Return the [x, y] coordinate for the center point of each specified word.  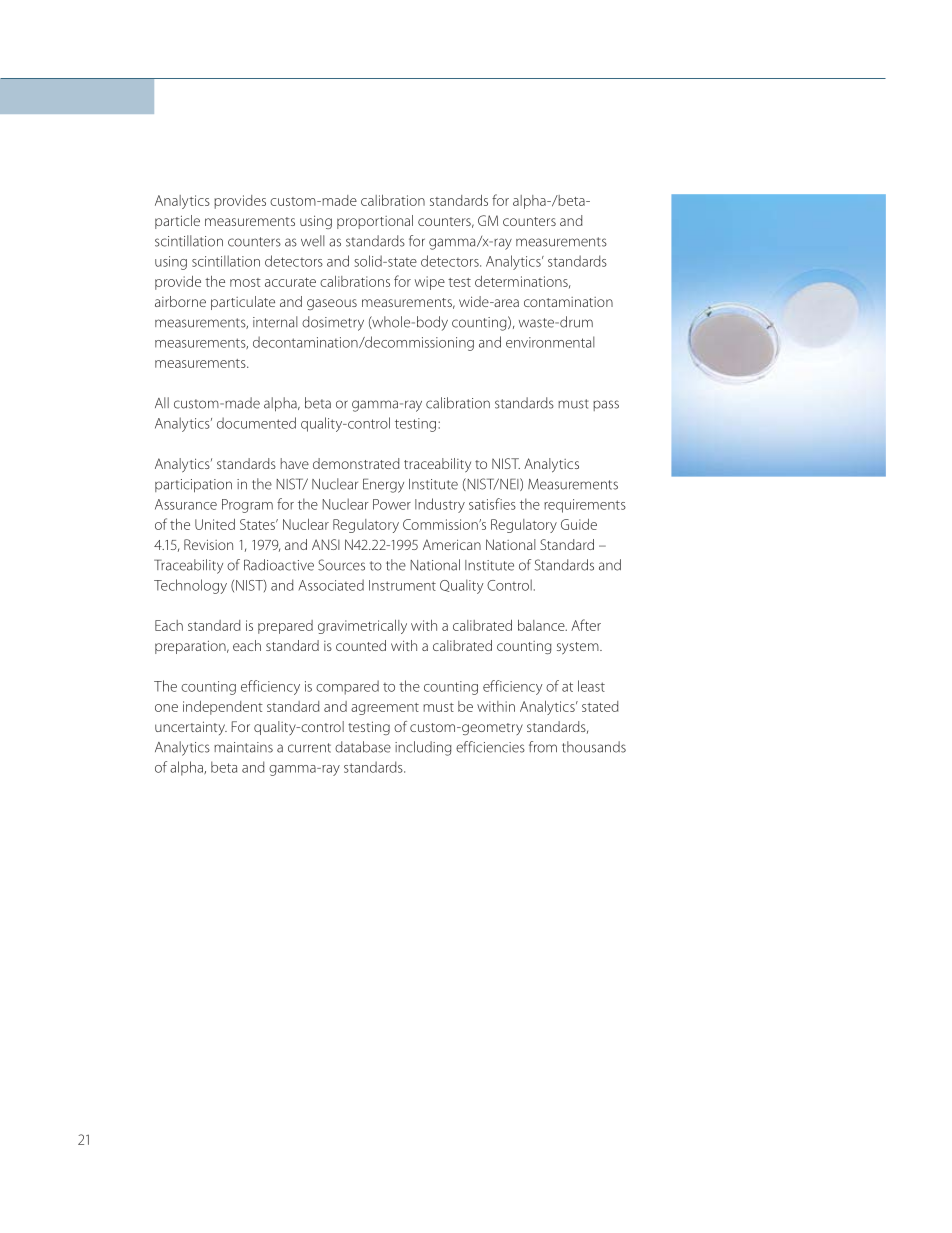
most [245, 282]
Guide [579, 524]
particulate [243, 303]
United [215, 524]
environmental [550, 342]
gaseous [332, 304]
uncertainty [191, 728]
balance [542, 625]
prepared [285, 627]
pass [606, 405]
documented [256, 423]
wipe [430, 283]
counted [361, 645]
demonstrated [356, 463]
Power [392, 504]
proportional [375, 222]
